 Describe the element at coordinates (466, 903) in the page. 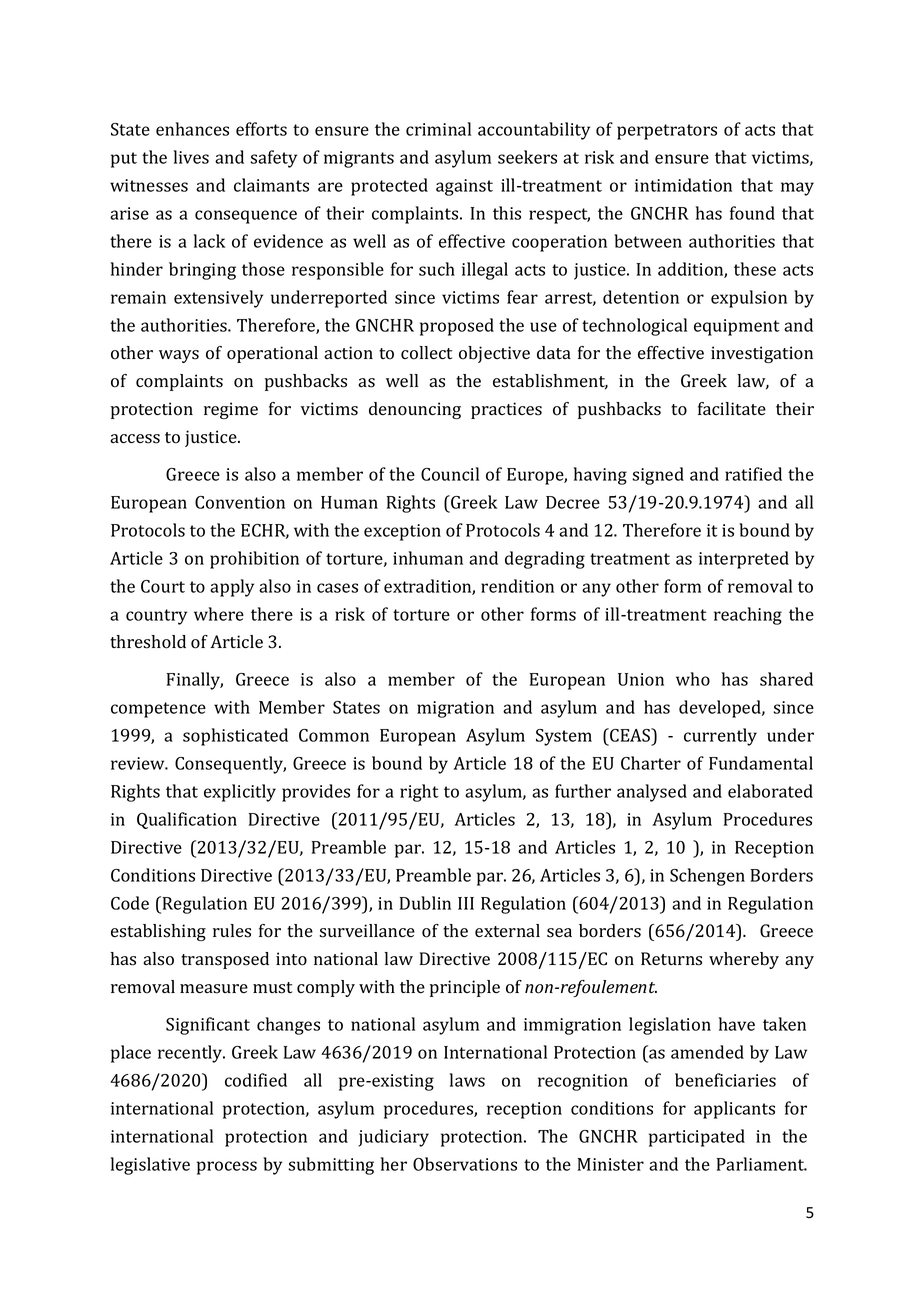

I see `III` at that location.
